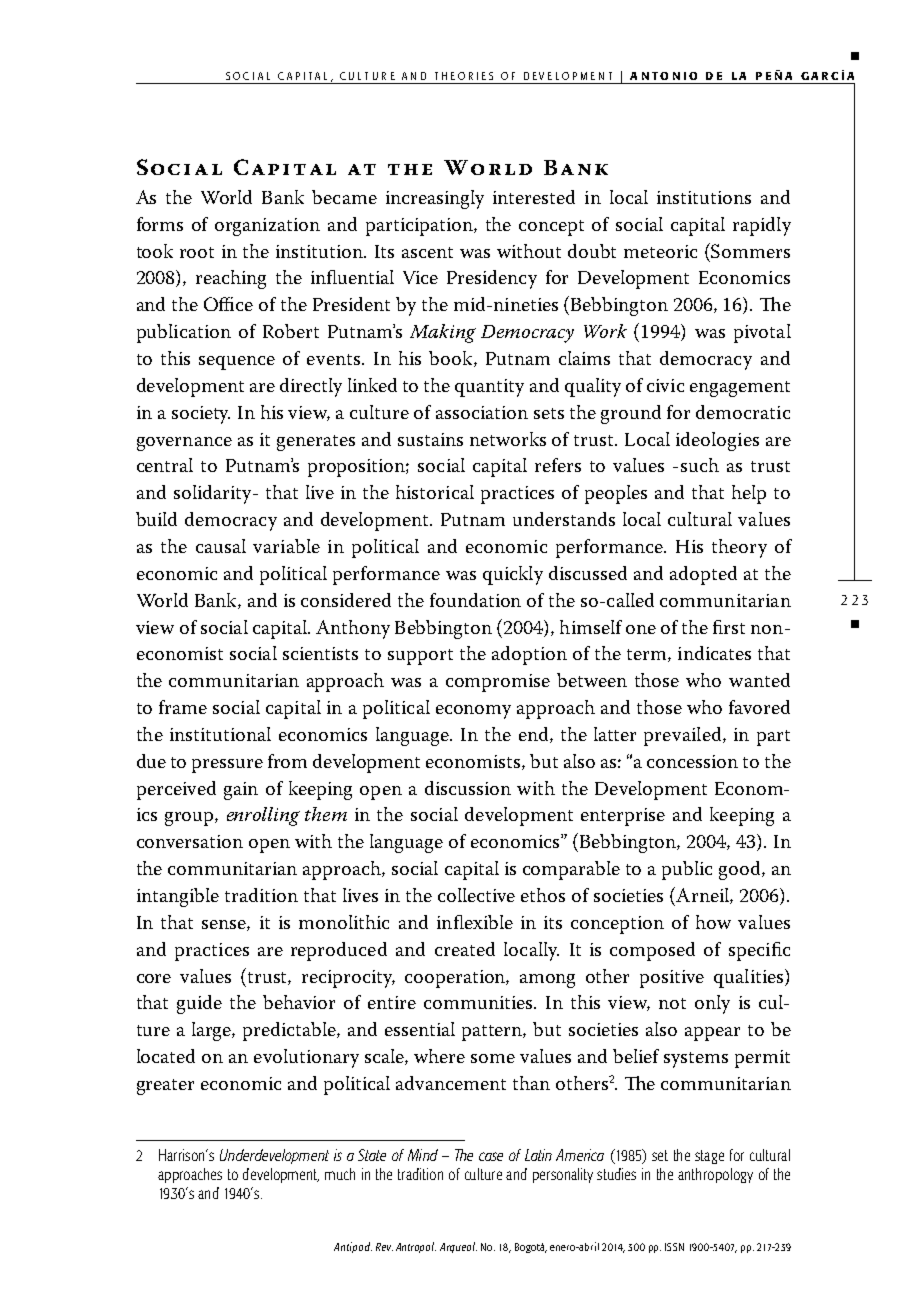 Image resolution: width=924 pixels, height=1305 pixels. I want to click on intangible, so click(178, 897).
